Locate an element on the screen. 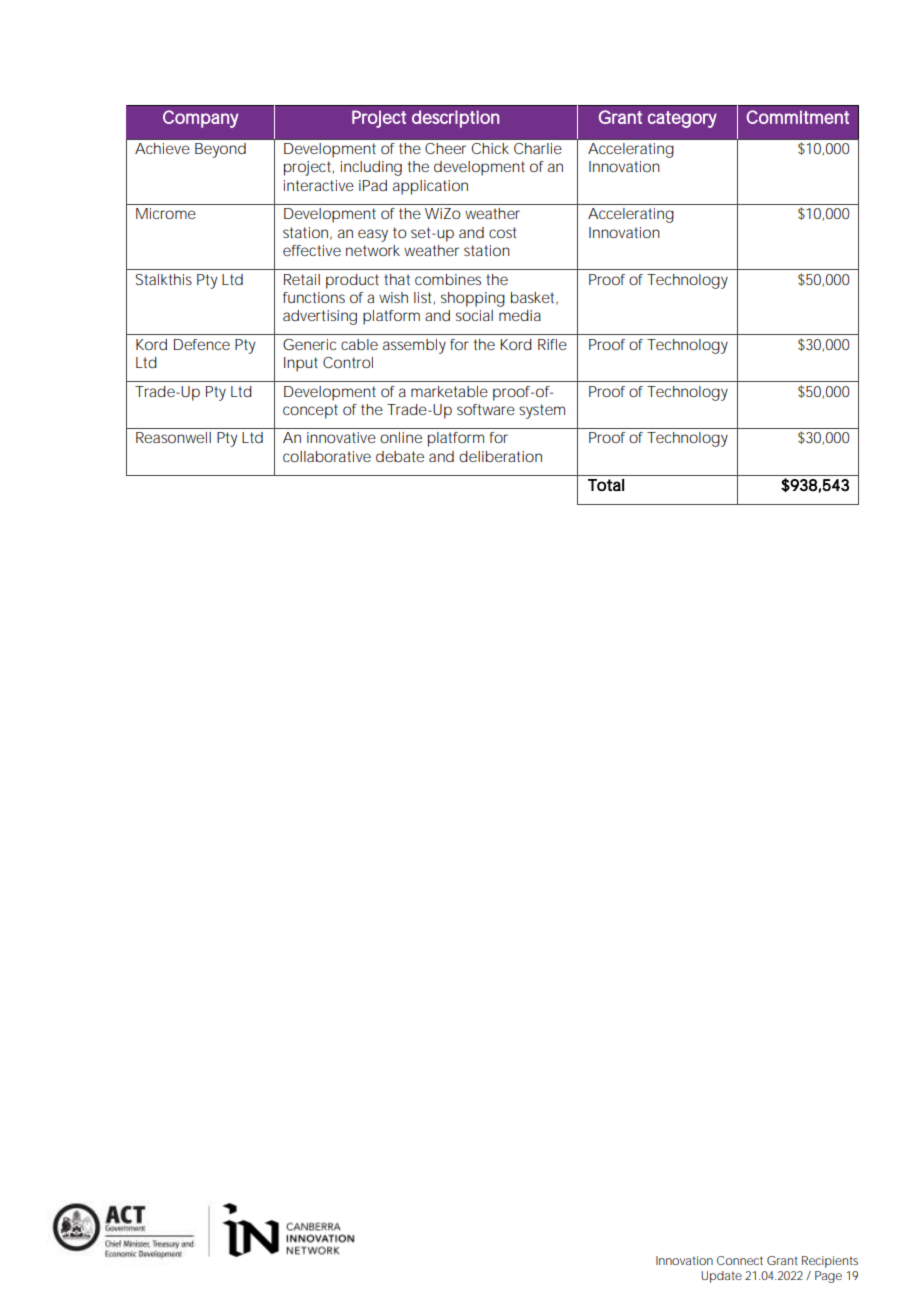 This screenshot has width=924, height=1309. deliberation is located at coordinates (500, 456).
